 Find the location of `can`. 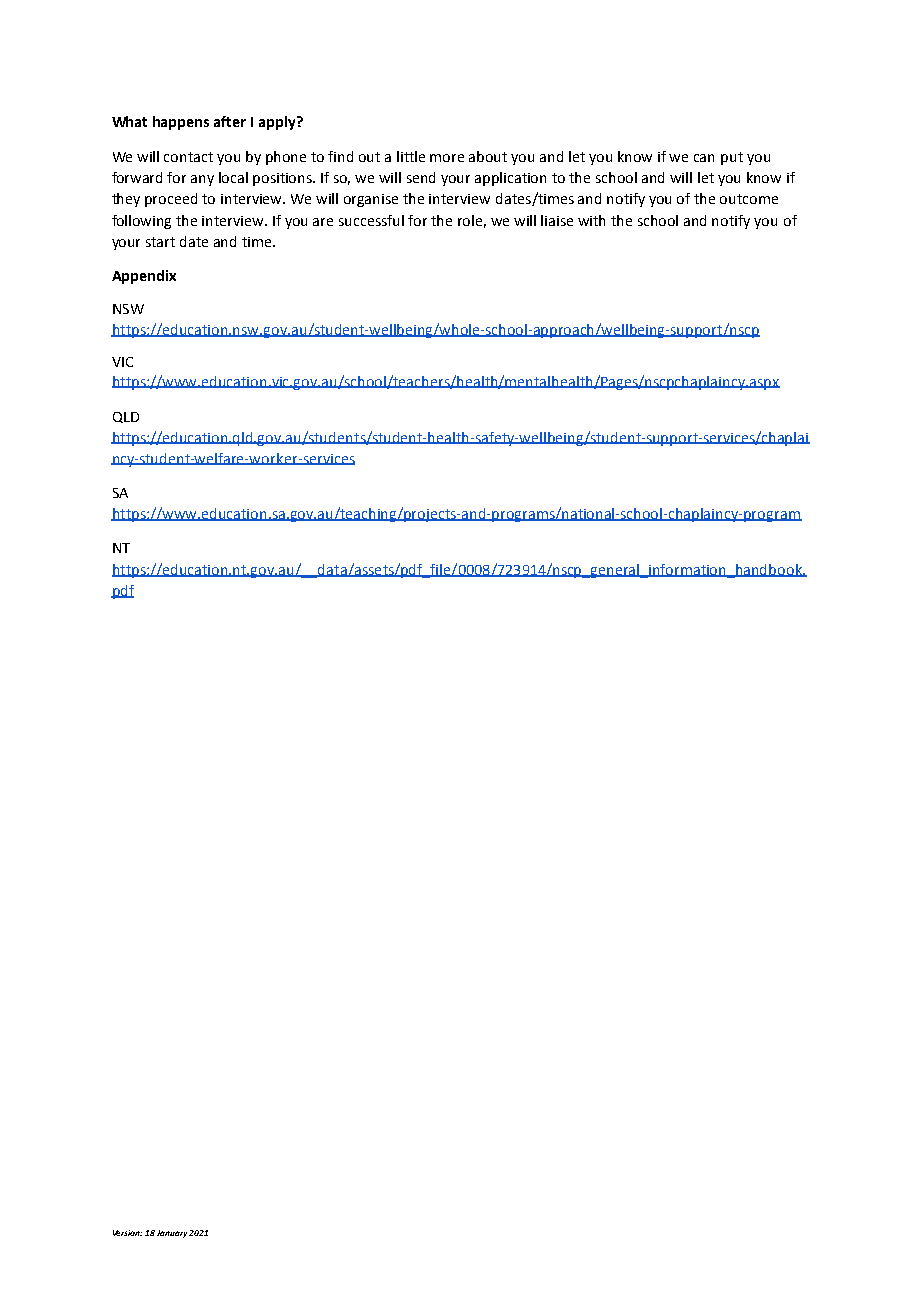

can is located at coordinates (704, 158).
